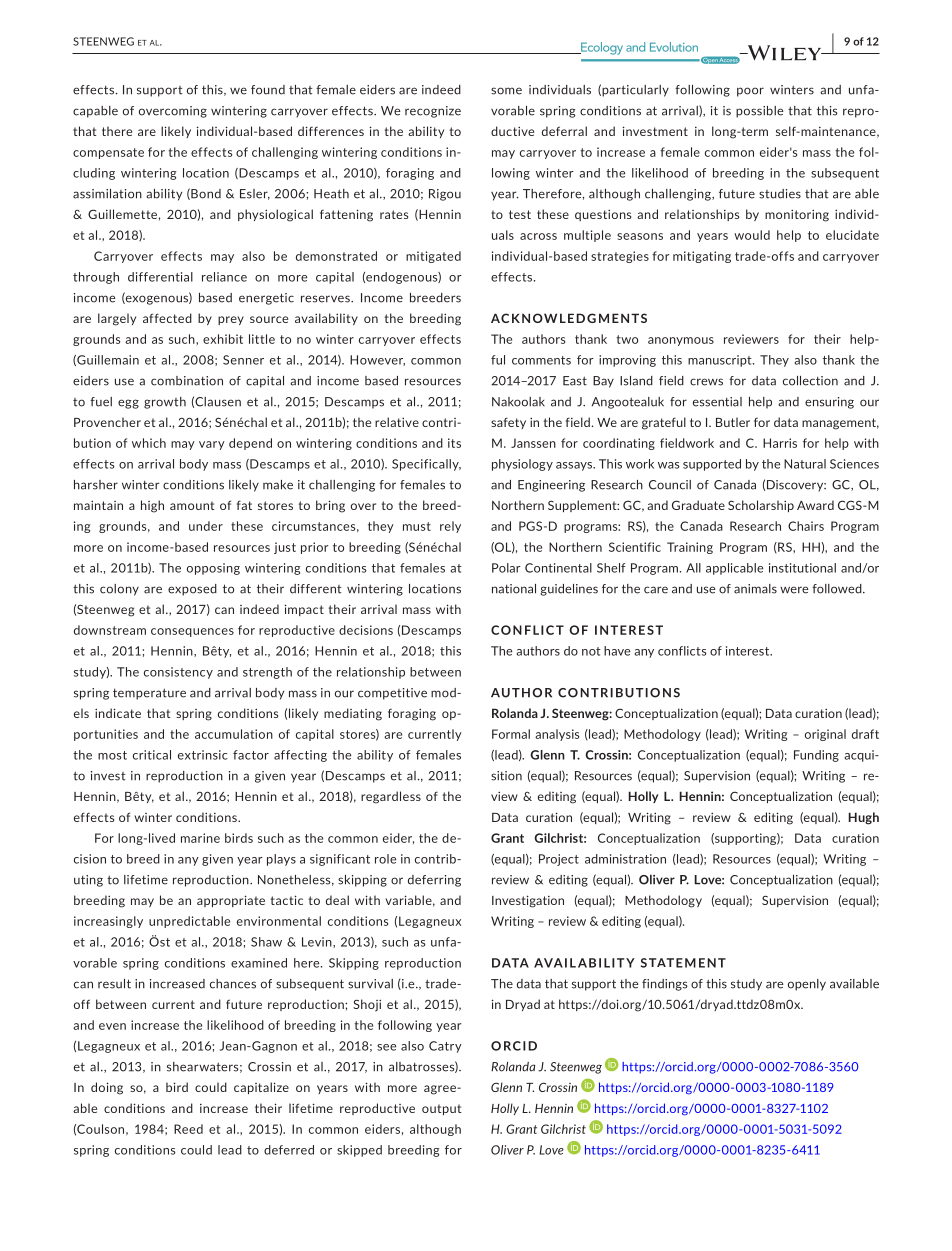  What do you see at coordinates (268, 90) in the screenshot?
I see `found` at bounding box center [268, 90].
